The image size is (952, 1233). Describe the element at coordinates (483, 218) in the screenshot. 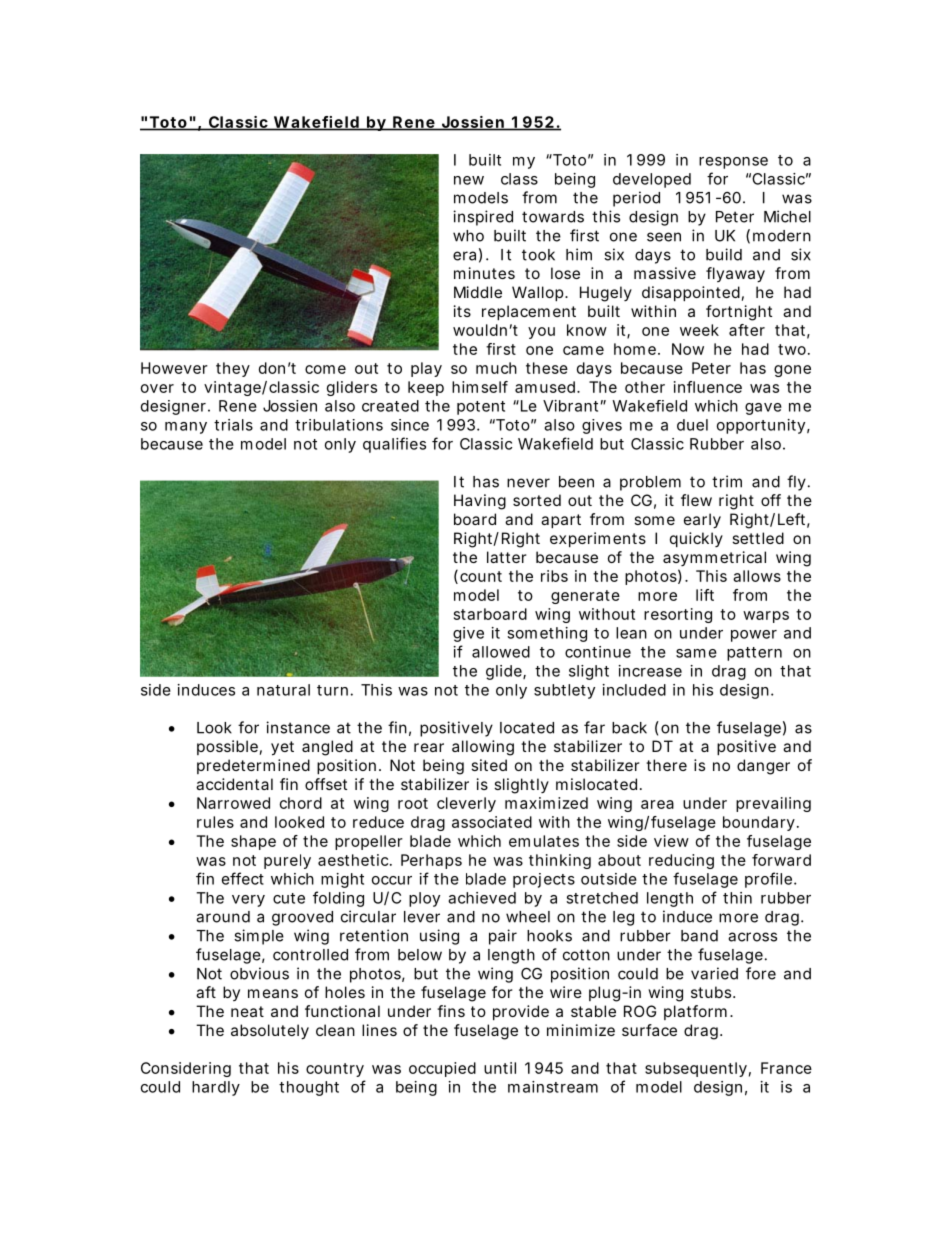

I see `inspired` at that location.
